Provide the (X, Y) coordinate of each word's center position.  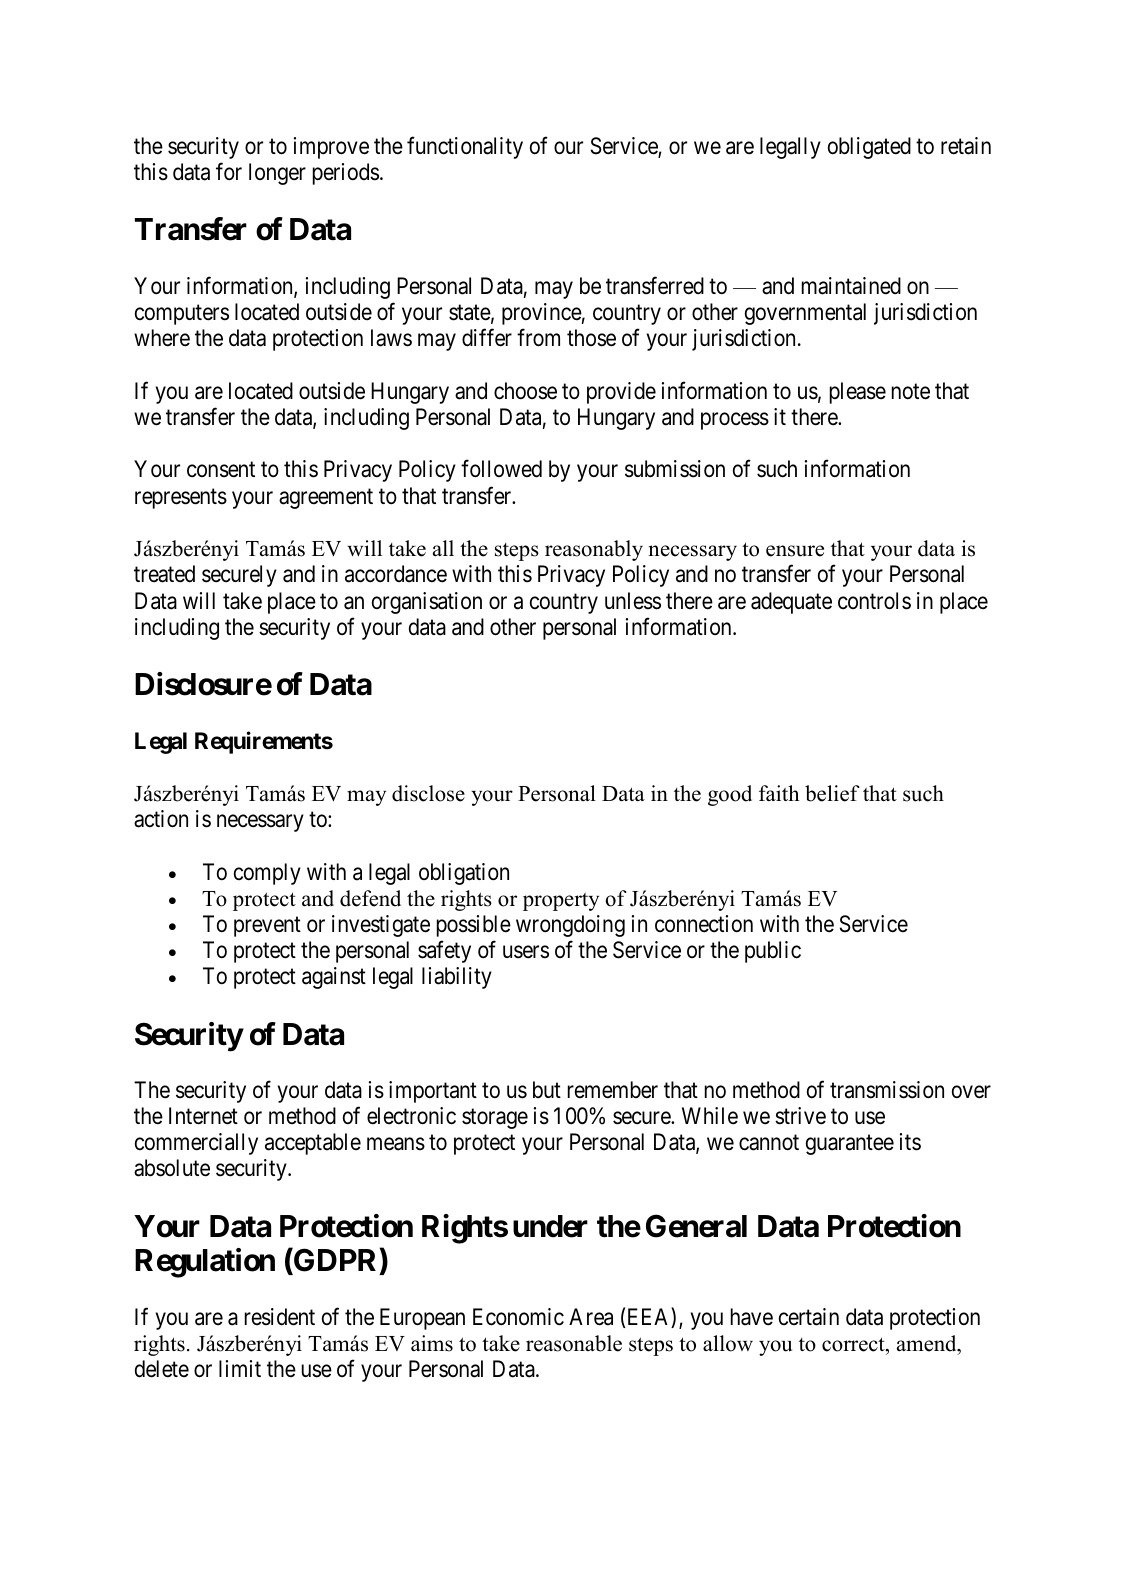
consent (221, 470)
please (858, 393)
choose (525, 391)
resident (280, 1317)
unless (633, 601)
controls (874, 601)
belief (832, 793)
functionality (465, 147)
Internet (203, 1116)
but (547, 1089)
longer (277, 174)
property (561, 901)
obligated (869, 148)
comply (267, 874)
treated (164, 574)
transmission (887, 1090)
